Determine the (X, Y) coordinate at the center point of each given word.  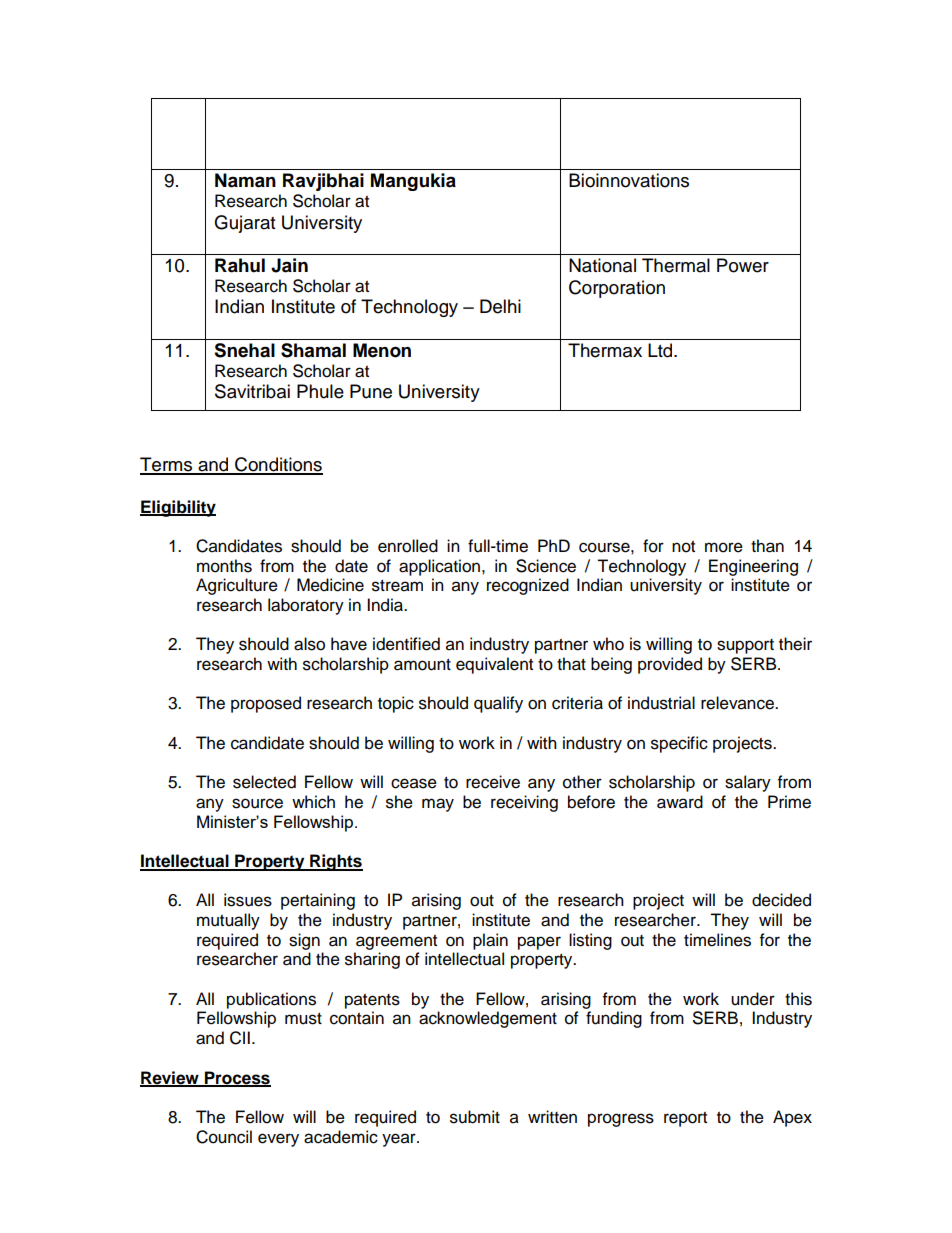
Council (224, 1137)
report (685, 1119)
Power (743, 265)
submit (475, 1117)
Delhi (500, 306)
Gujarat (244, 224)
